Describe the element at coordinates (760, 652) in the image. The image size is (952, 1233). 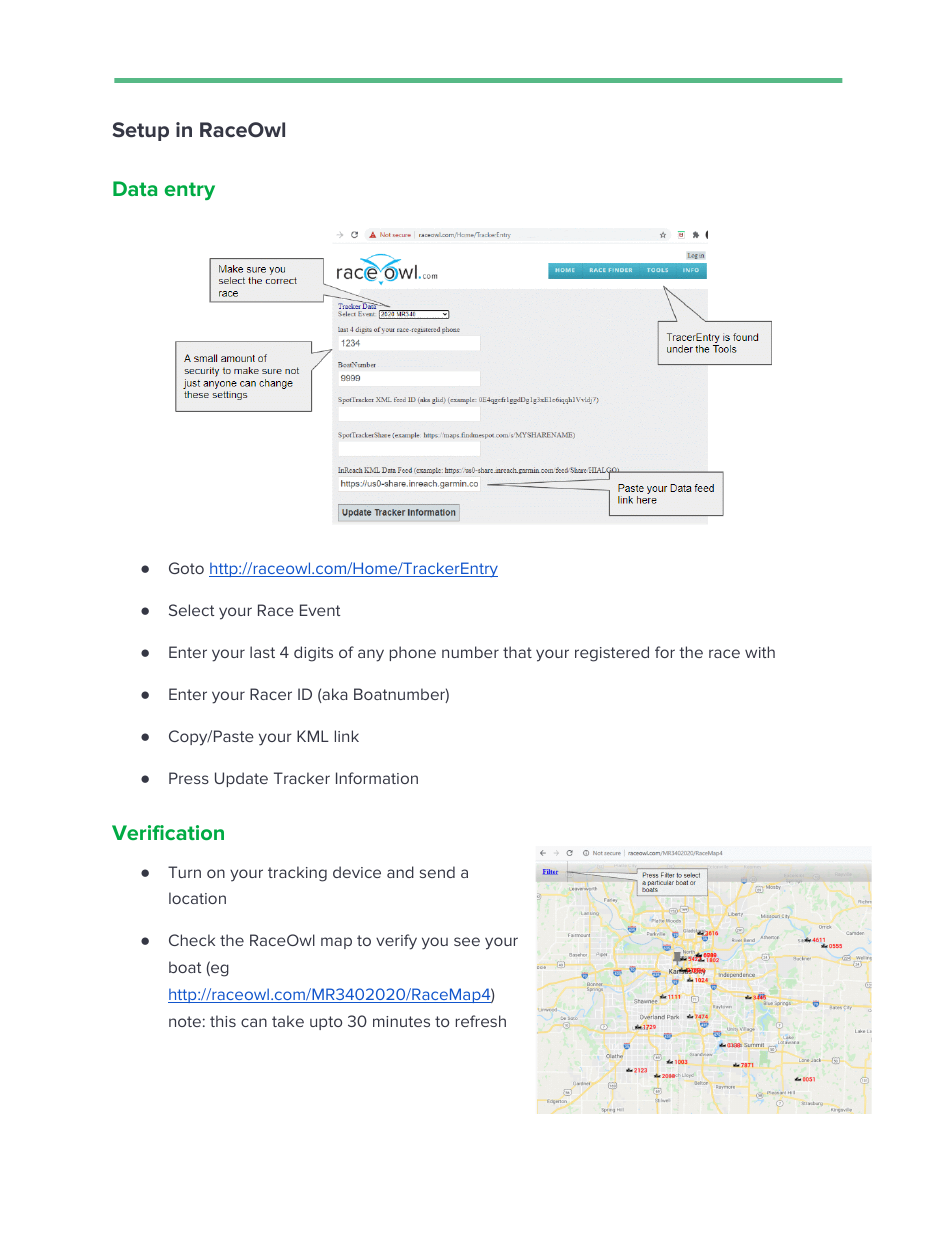
I see `with` at that location.
